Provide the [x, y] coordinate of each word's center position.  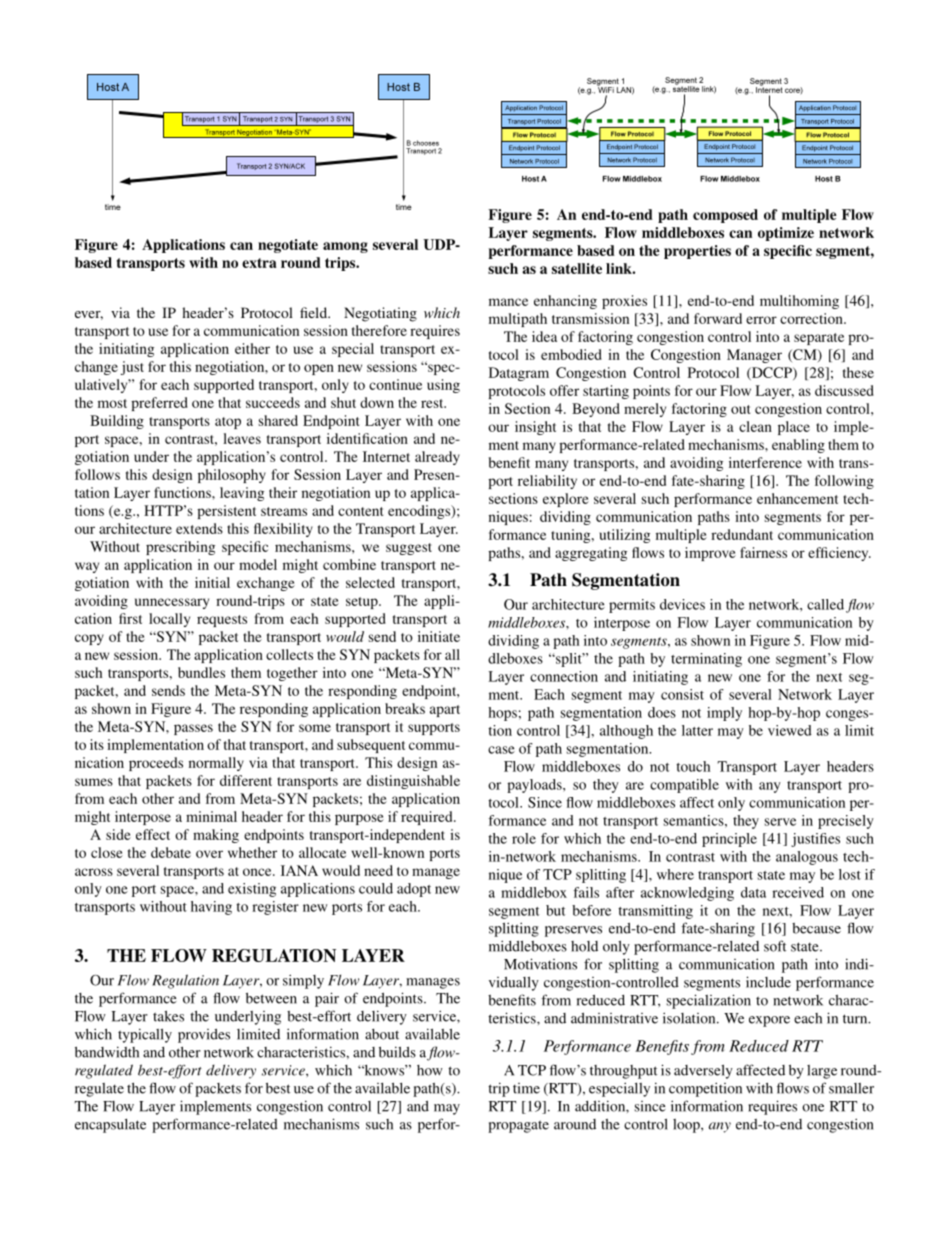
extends [199, 528]
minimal [211, 816]
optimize [786, 234]
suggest [409, 549]
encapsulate [110, 1126]
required [428, 818]
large [822, 1072]
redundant [742, 534]
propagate [518, 1126]
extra [259, 263]
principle [729, 840]
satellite [577, 268]
